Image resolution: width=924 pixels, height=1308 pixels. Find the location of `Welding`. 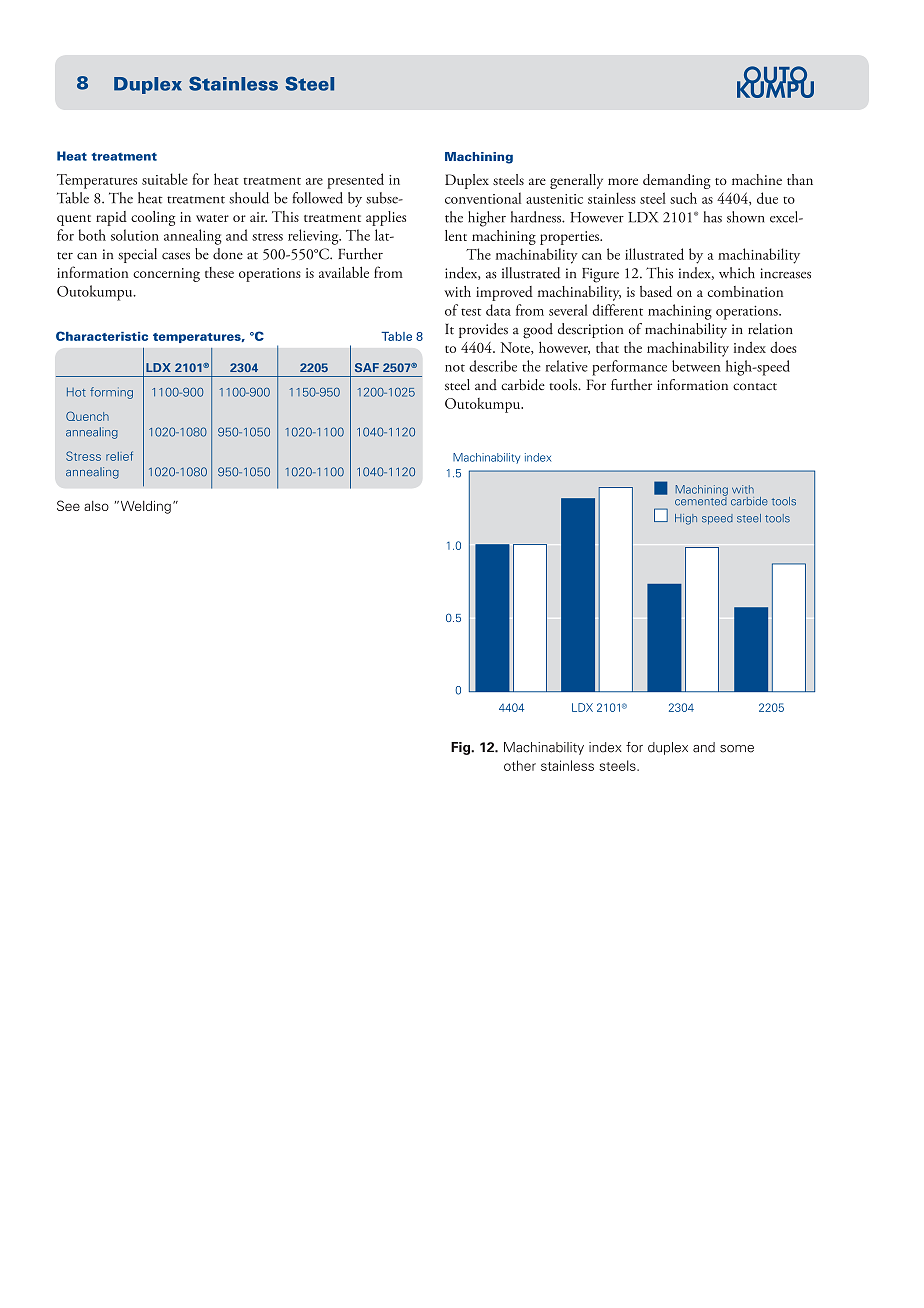

Welding is located at coordinates (144, 507).
